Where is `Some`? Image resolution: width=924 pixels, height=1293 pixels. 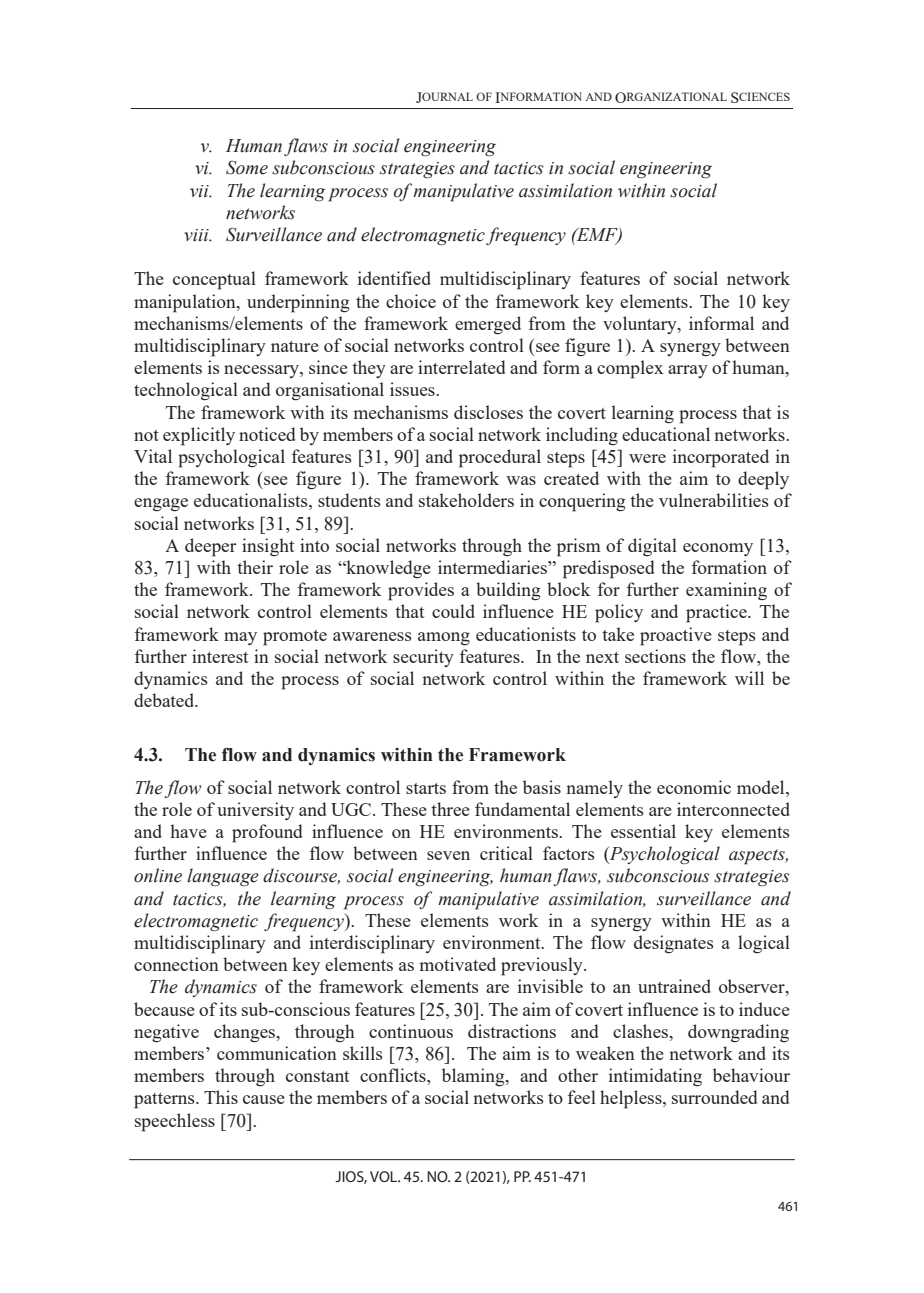 Some is located at coordinates (247, 167).
